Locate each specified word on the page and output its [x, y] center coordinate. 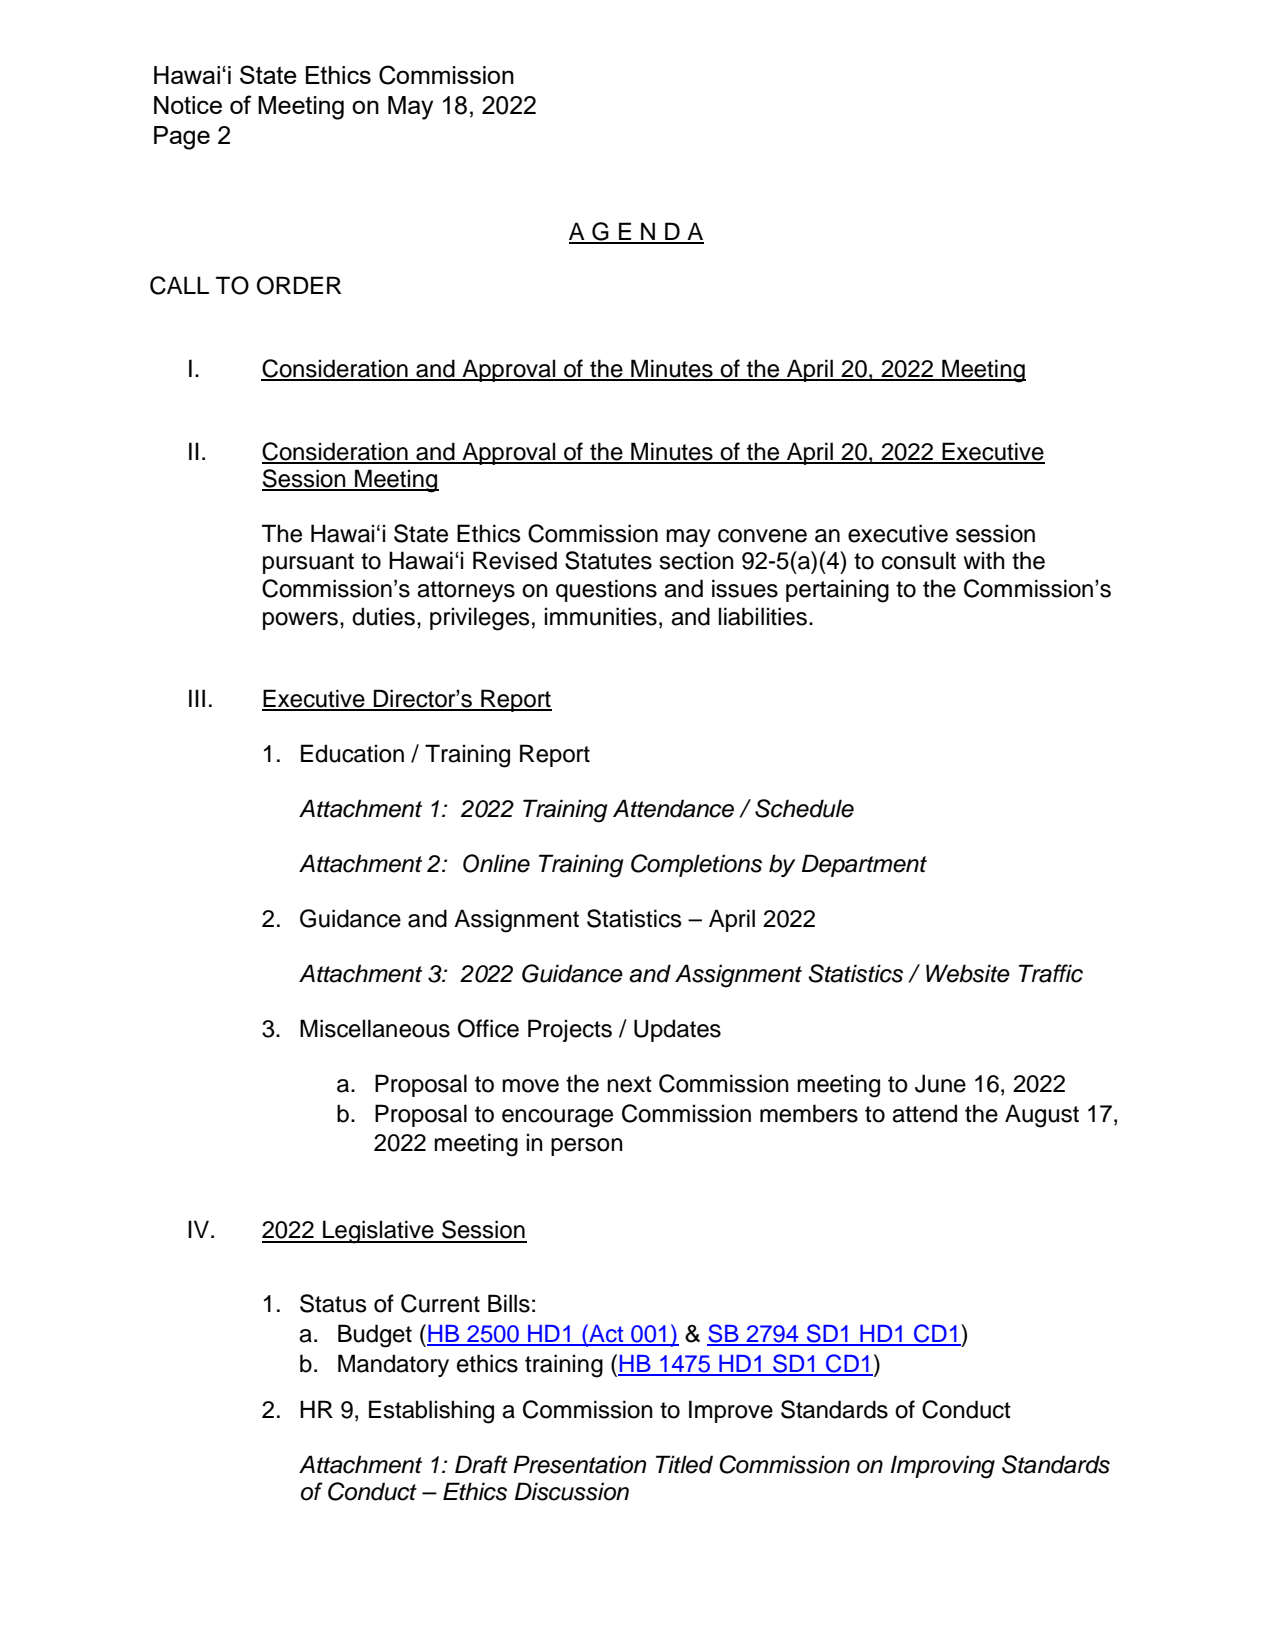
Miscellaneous [375, 1028]
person [587, 1147]
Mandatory [393, 1365]
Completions [696, 865]
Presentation [579, 1464]
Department [864, 865]
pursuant [308, 563]
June [940, 1083]
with [984, 560]
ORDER [299, 285]
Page [182, 138]
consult [919, 560]
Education [352, 753]
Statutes [608, 560]
